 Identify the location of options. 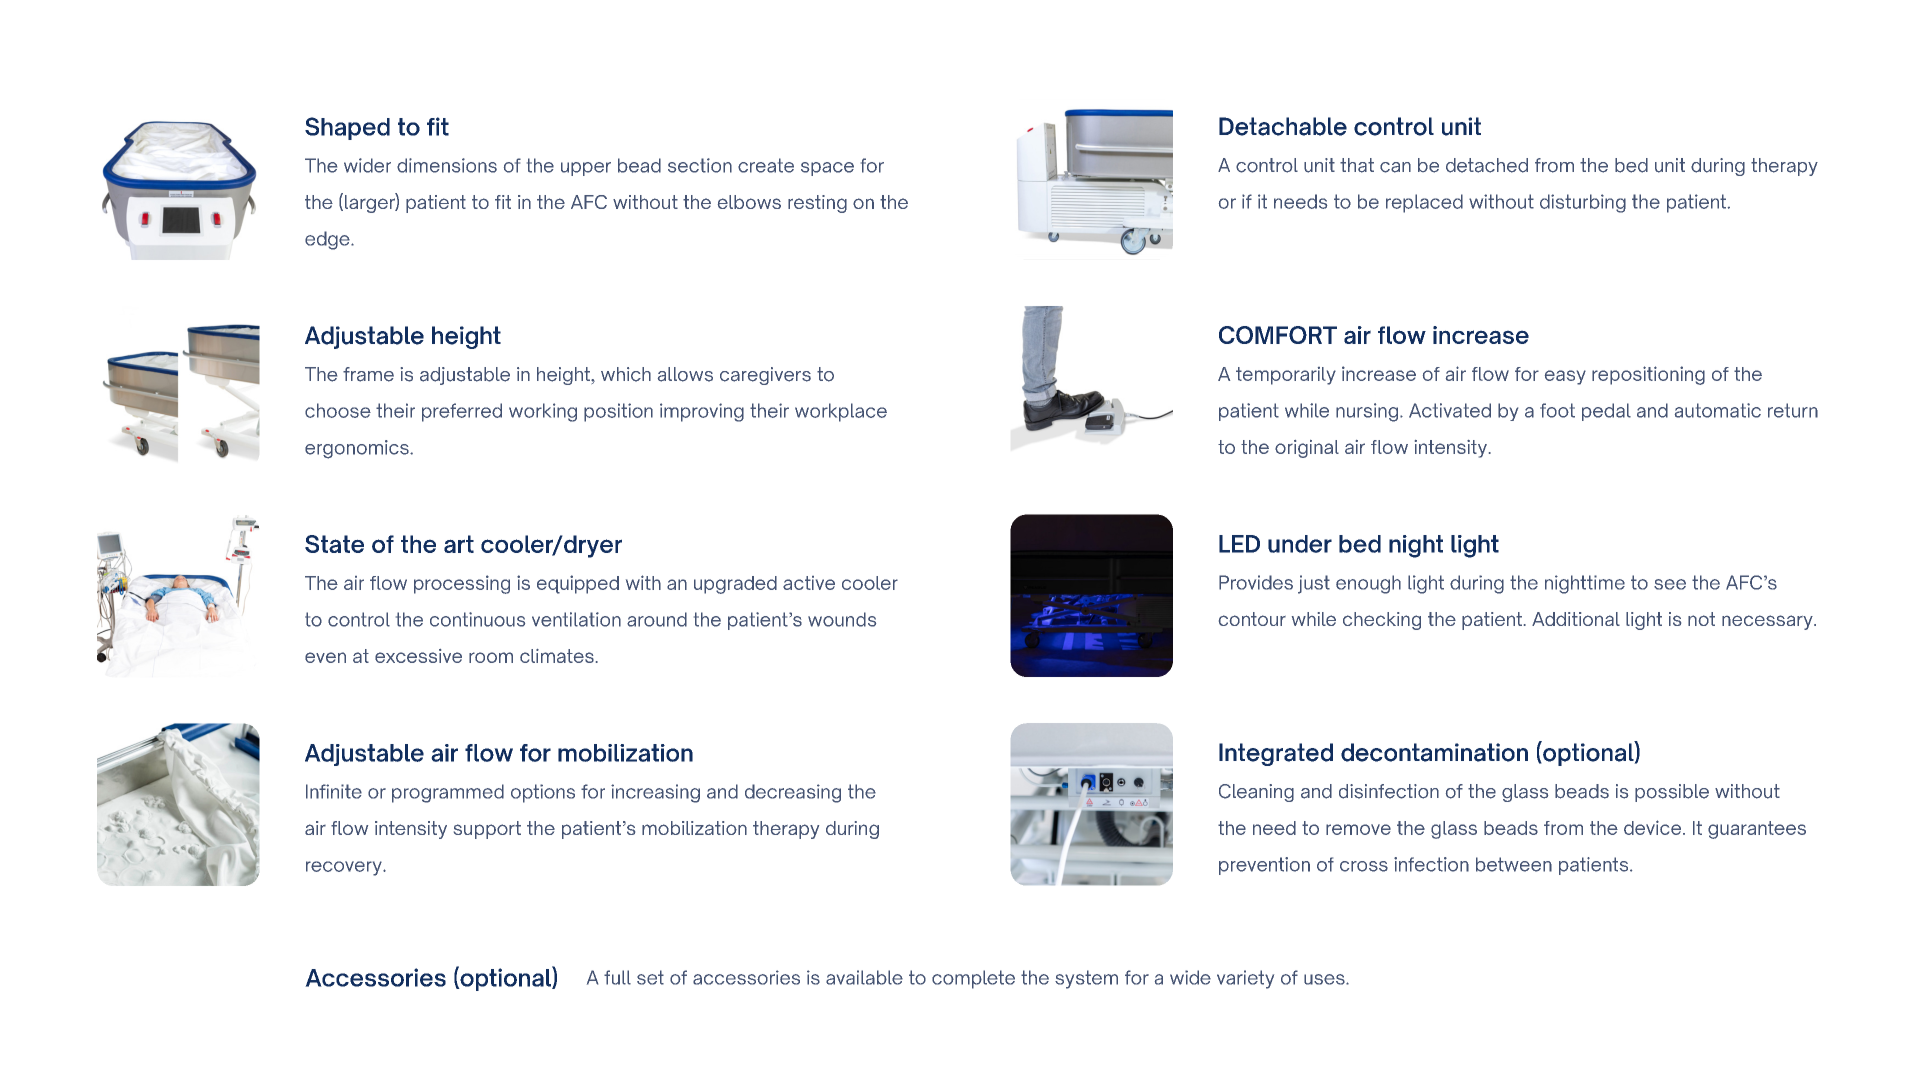
(543, 793).
